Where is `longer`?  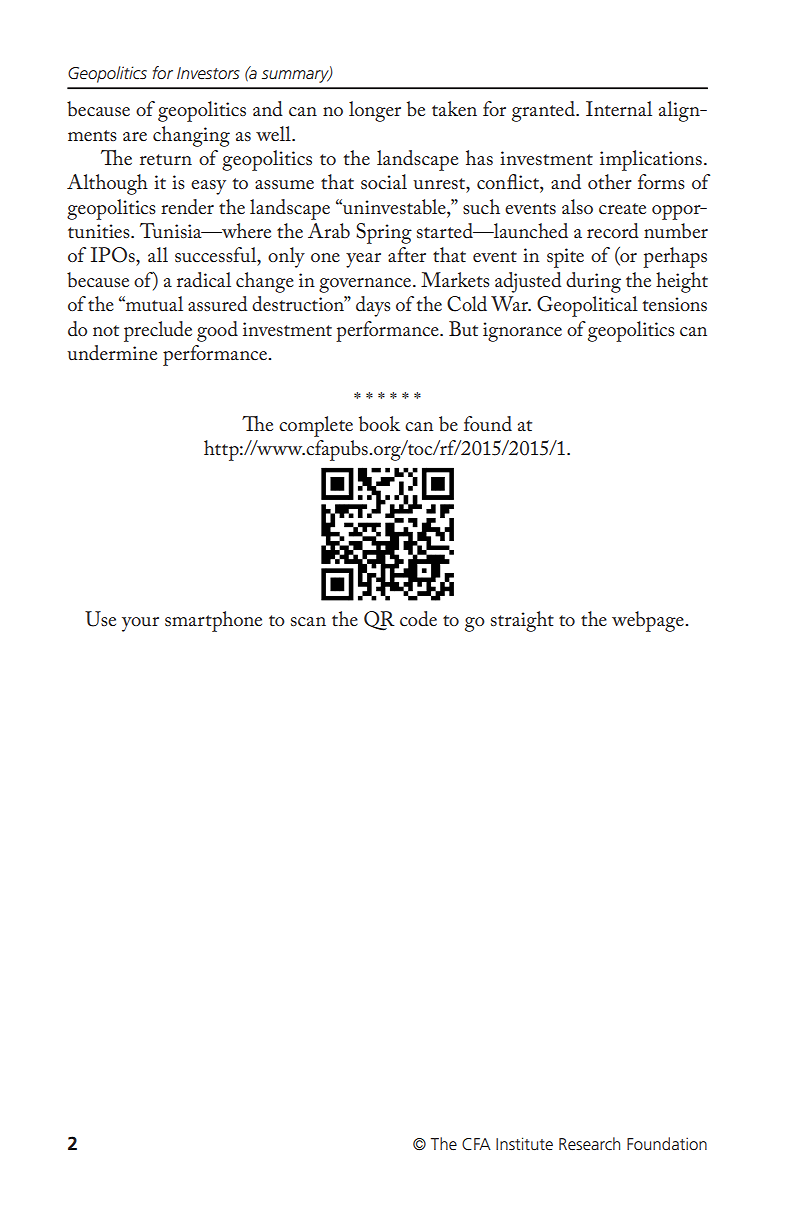
longer is located at coordinates (375, 111).
